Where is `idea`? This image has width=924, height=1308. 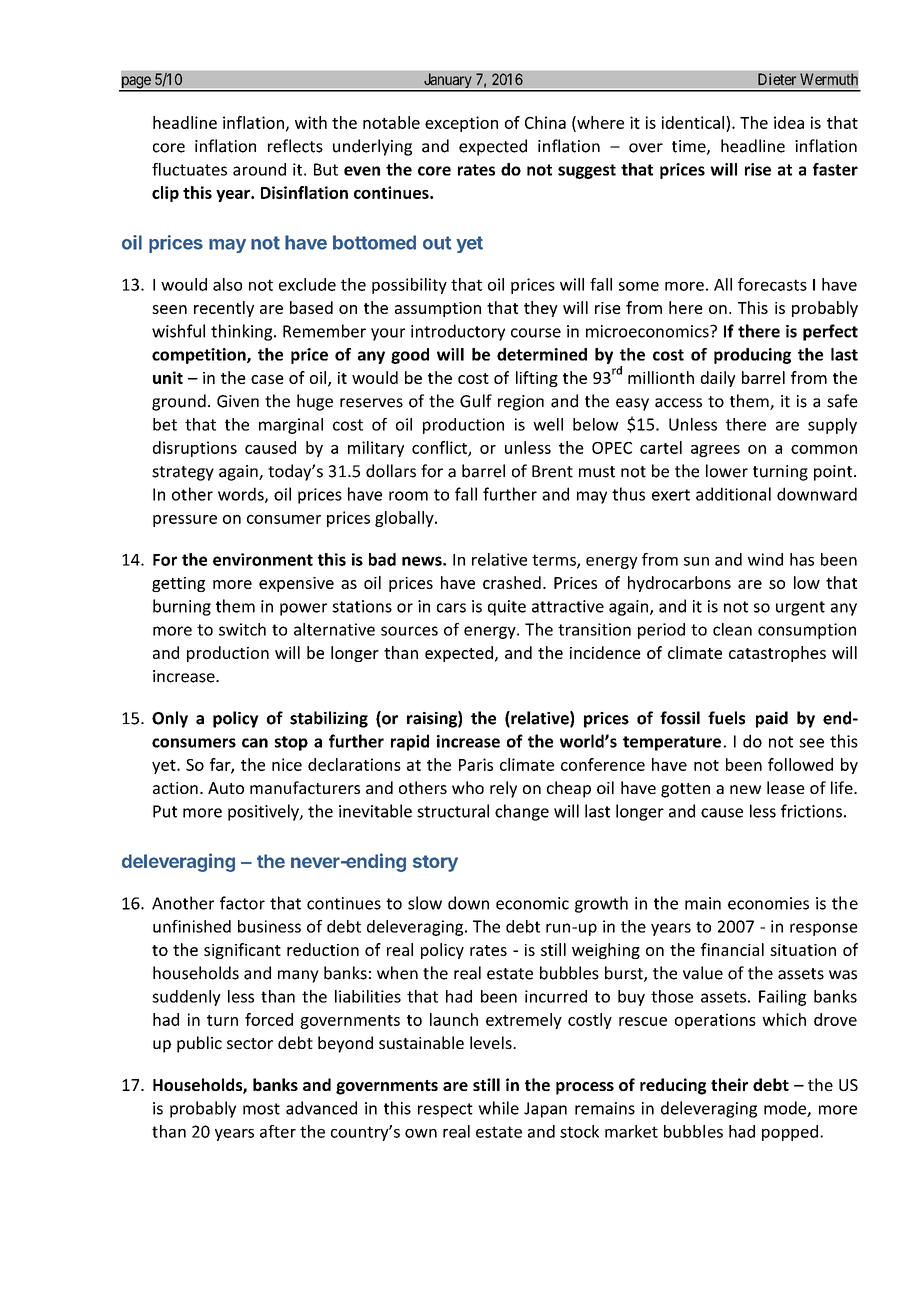 idea is located at coordinates (789, 122).
